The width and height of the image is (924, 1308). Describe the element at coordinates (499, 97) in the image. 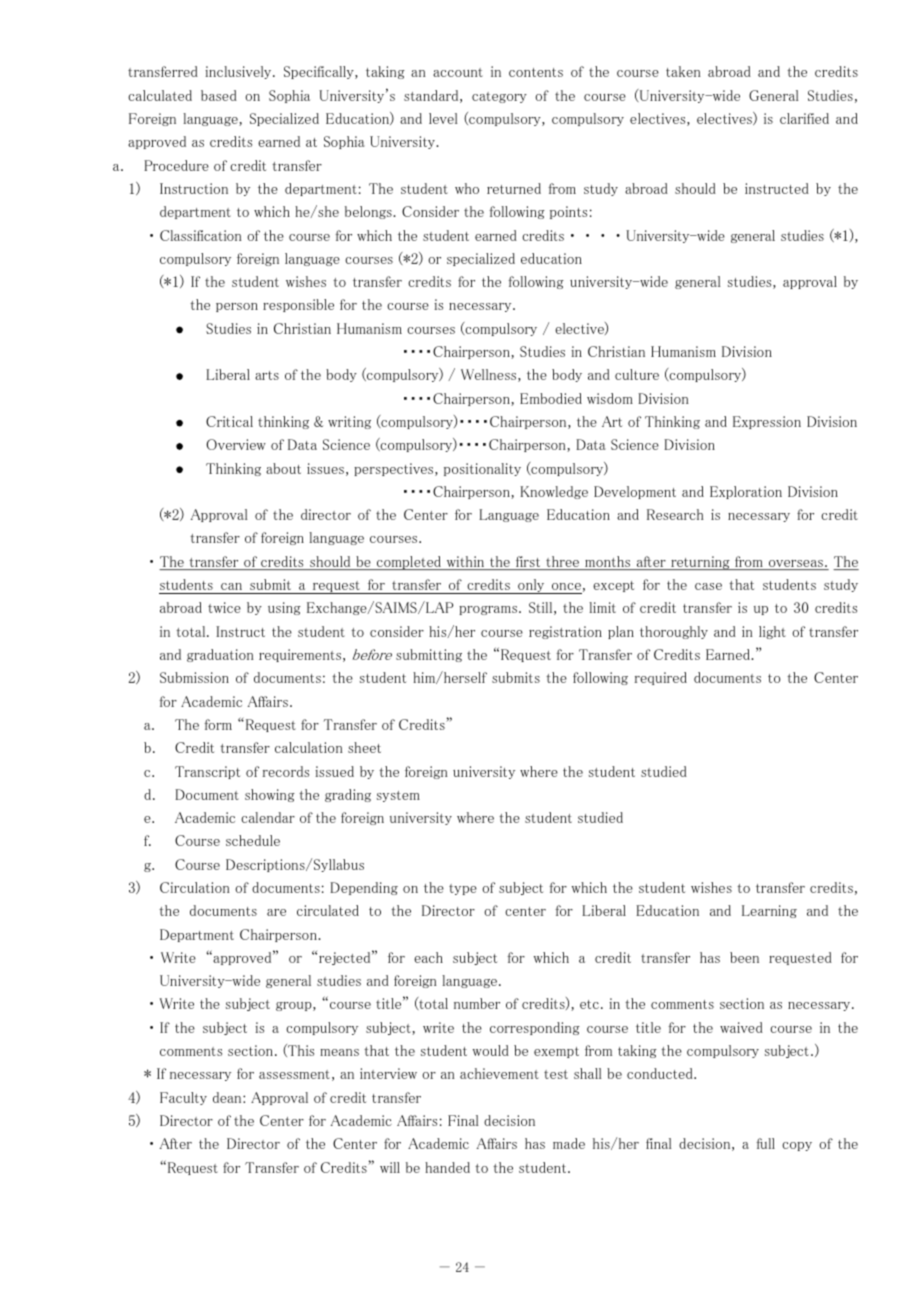

I see `category` at that location.
